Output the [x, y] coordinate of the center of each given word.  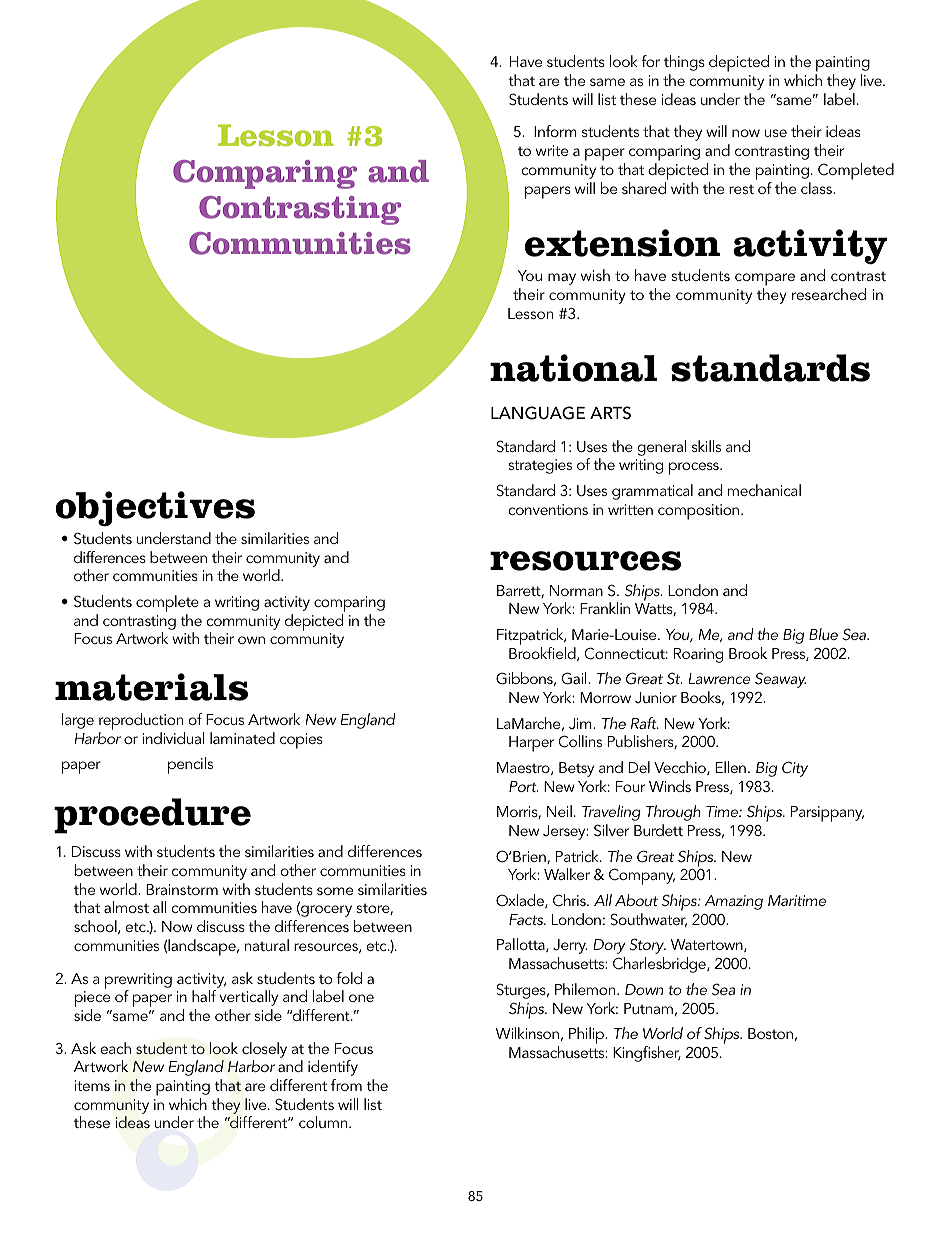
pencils [190, 765]
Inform [555, 131]
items [92, 1085]
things [684, 63]
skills [706, 446]
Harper [531, 744]
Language [538, 413]
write [552, 150]
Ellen [730, 767]
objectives [155, 509]
